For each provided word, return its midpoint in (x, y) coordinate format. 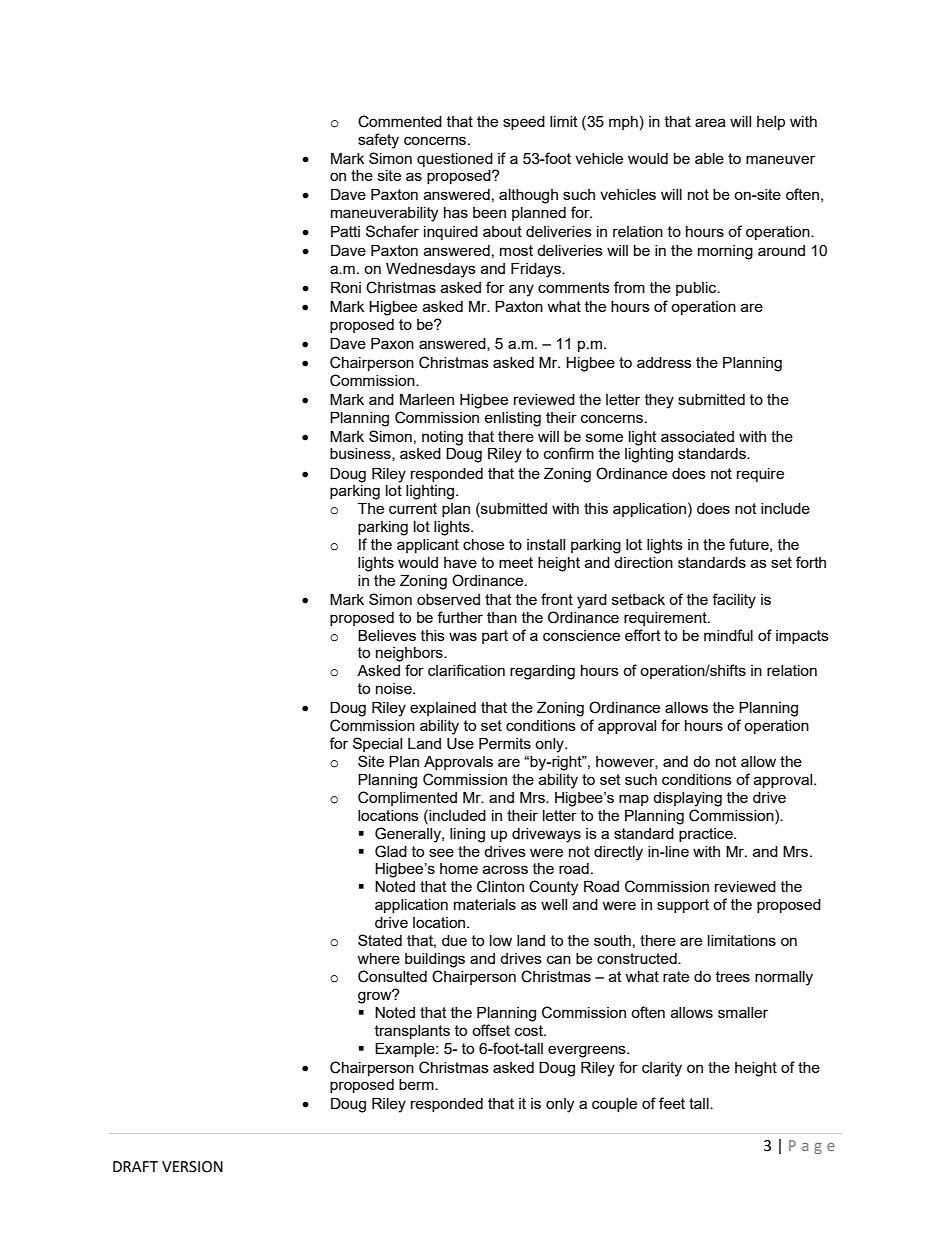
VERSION (192, 1167)
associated (697, 436)
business (361, 454)
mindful (728, 635)
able (709, 158)
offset (491, 1030)
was (463, 636)
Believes (387, 635)
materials (485, 904)
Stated (380, 940)
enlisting (512, 419)
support (683, 906)
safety (378, 141)
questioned (455, 160)
